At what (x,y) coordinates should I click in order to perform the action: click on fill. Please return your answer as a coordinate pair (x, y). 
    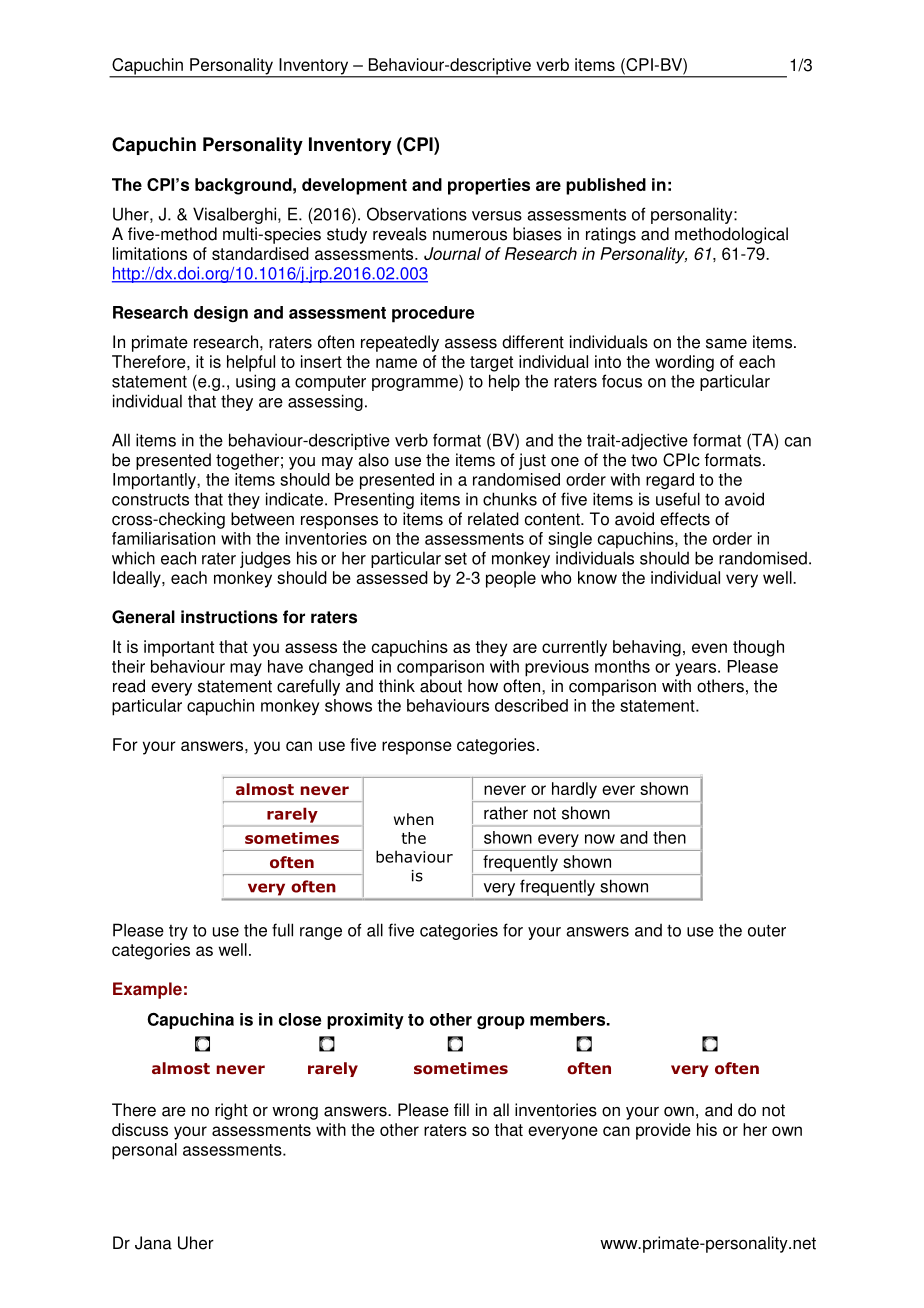
    Looking at the image, I should click on (461, 1109).
